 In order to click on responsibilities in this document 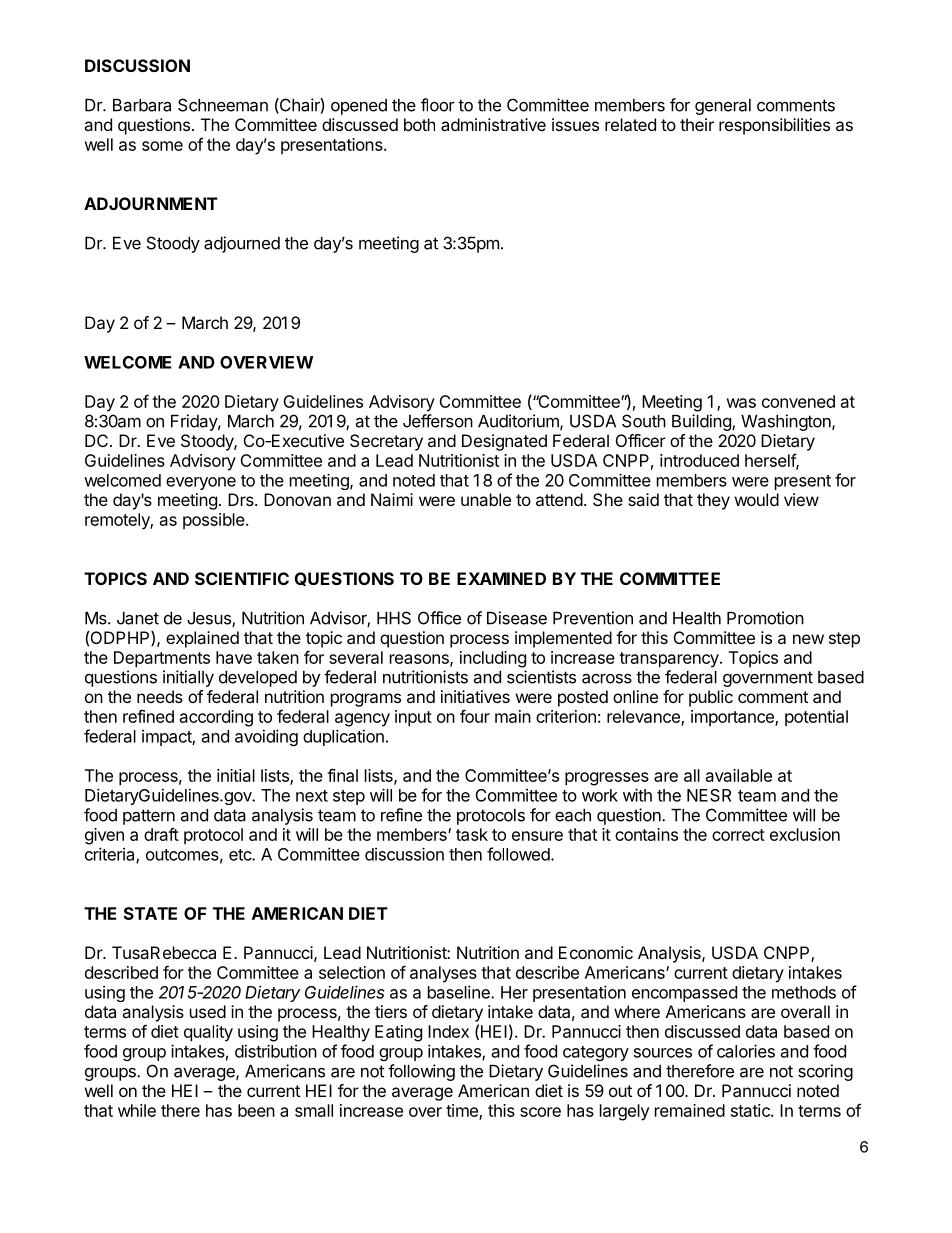, I will do `click(774, 126)`.
